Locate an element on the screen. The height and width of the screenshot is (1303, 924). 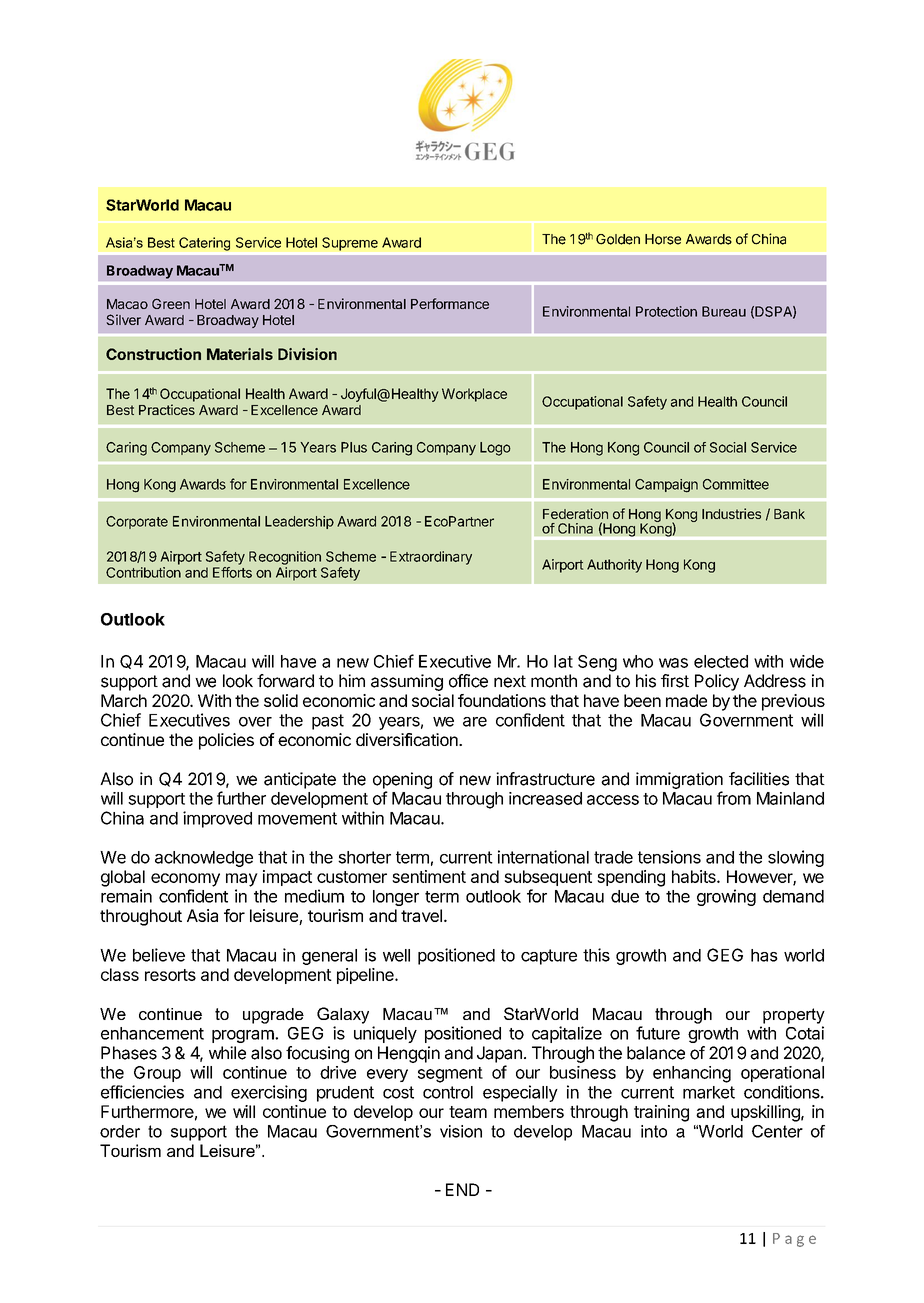
economy is located at coordinates (185, 880).
